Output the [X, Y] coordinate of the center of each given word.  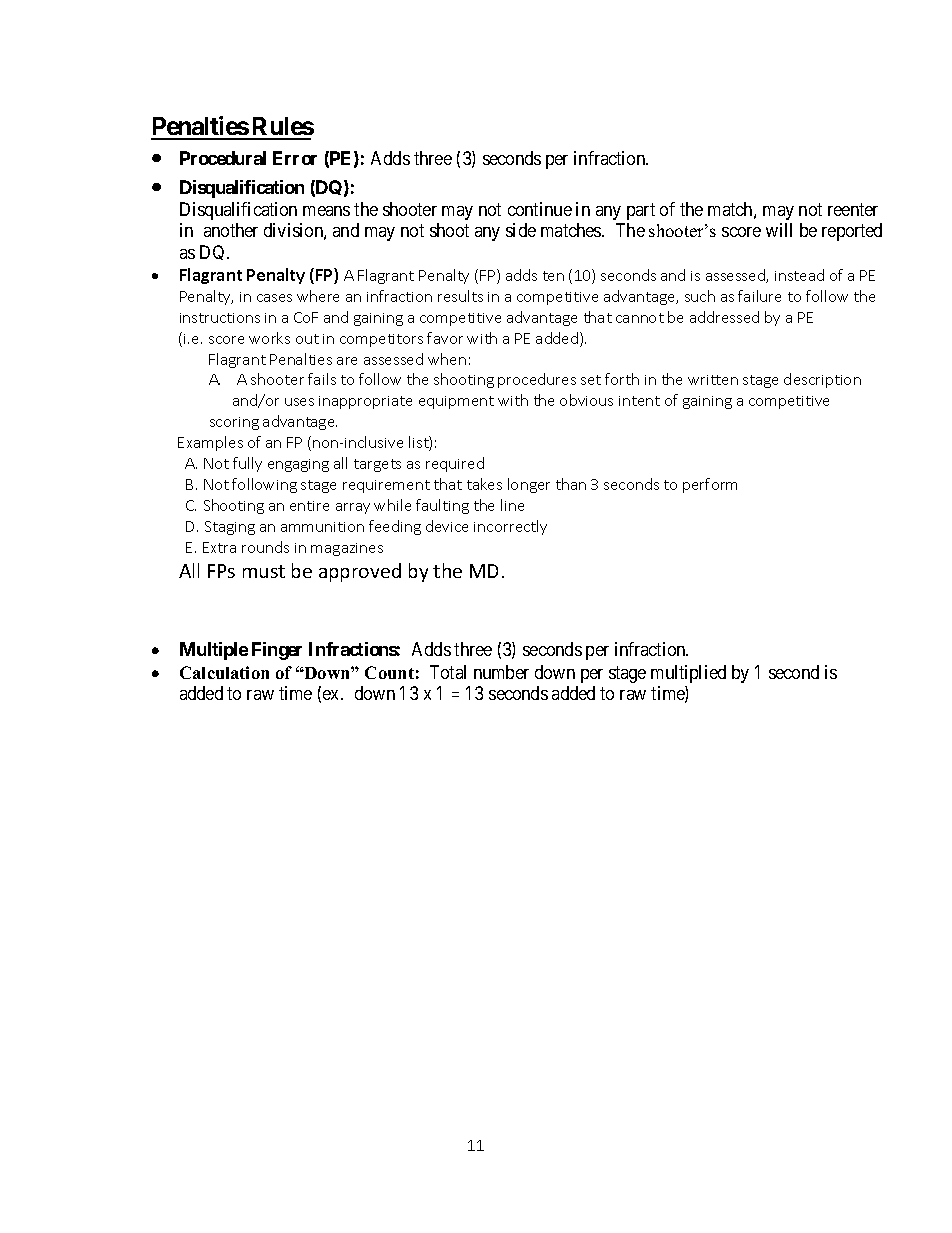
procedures [537, 380]
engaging [298, 465]
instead [799, 275]
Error [295, 158]
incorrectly [510, 527]
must [264, 571]
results [460, 296]
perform [710, 485]
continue [540, 209]
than [571, 484]
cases [274, 298]
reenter [853, 209]
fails [322, 379]
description [822, 380]
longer [529, 485]
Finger [277, 651]
